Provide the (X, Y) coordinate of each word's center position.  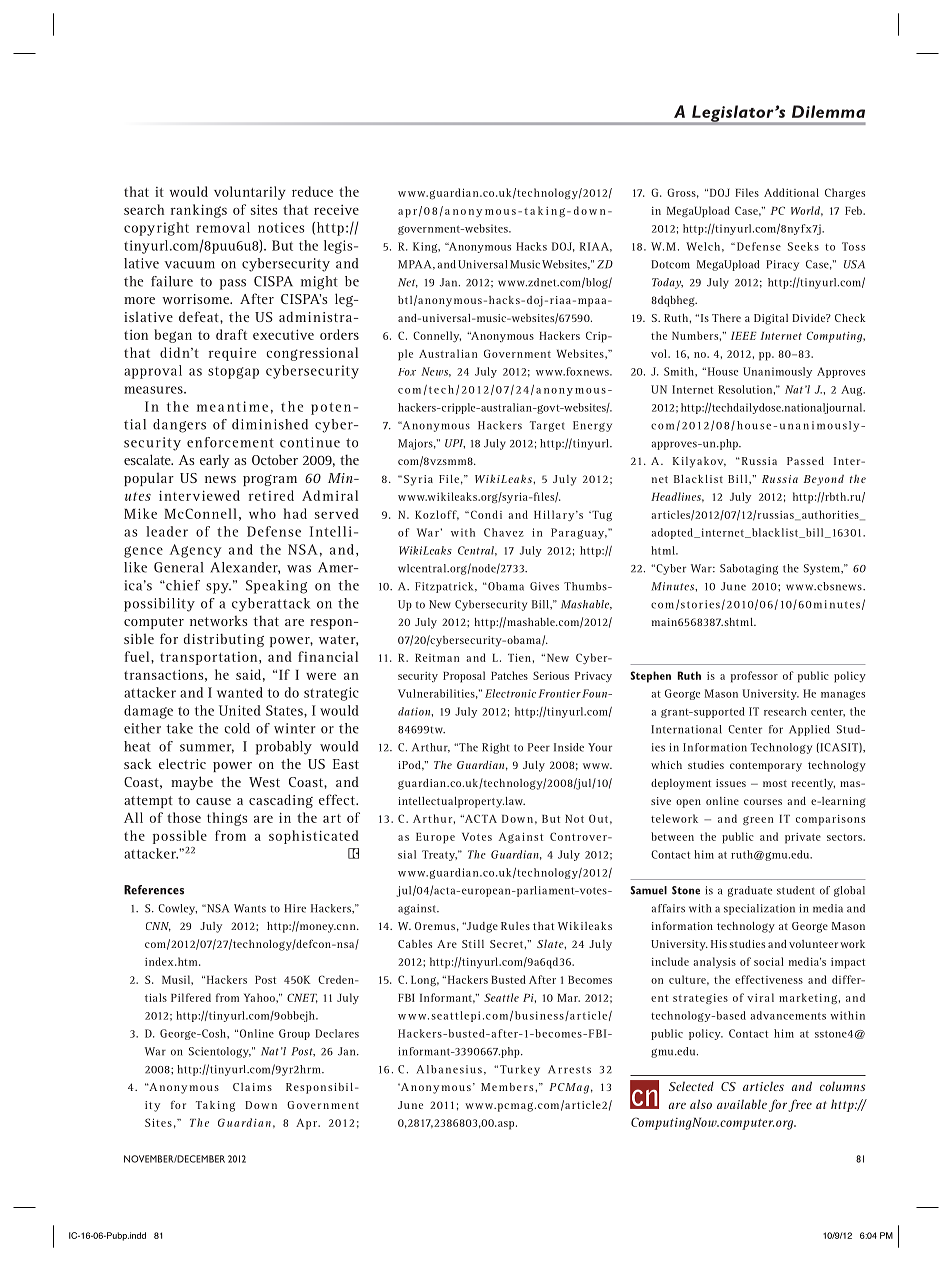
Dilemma (828, 111)
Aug (853, 390)
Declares (337, 1033)
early (215, 461)
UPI (455, 444)
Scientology (220, 1052)
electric (182, 763)
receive (336, 210)
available (742, 1104)
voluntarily (250, 193)
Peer (539, 747)
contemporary (766, 767)
